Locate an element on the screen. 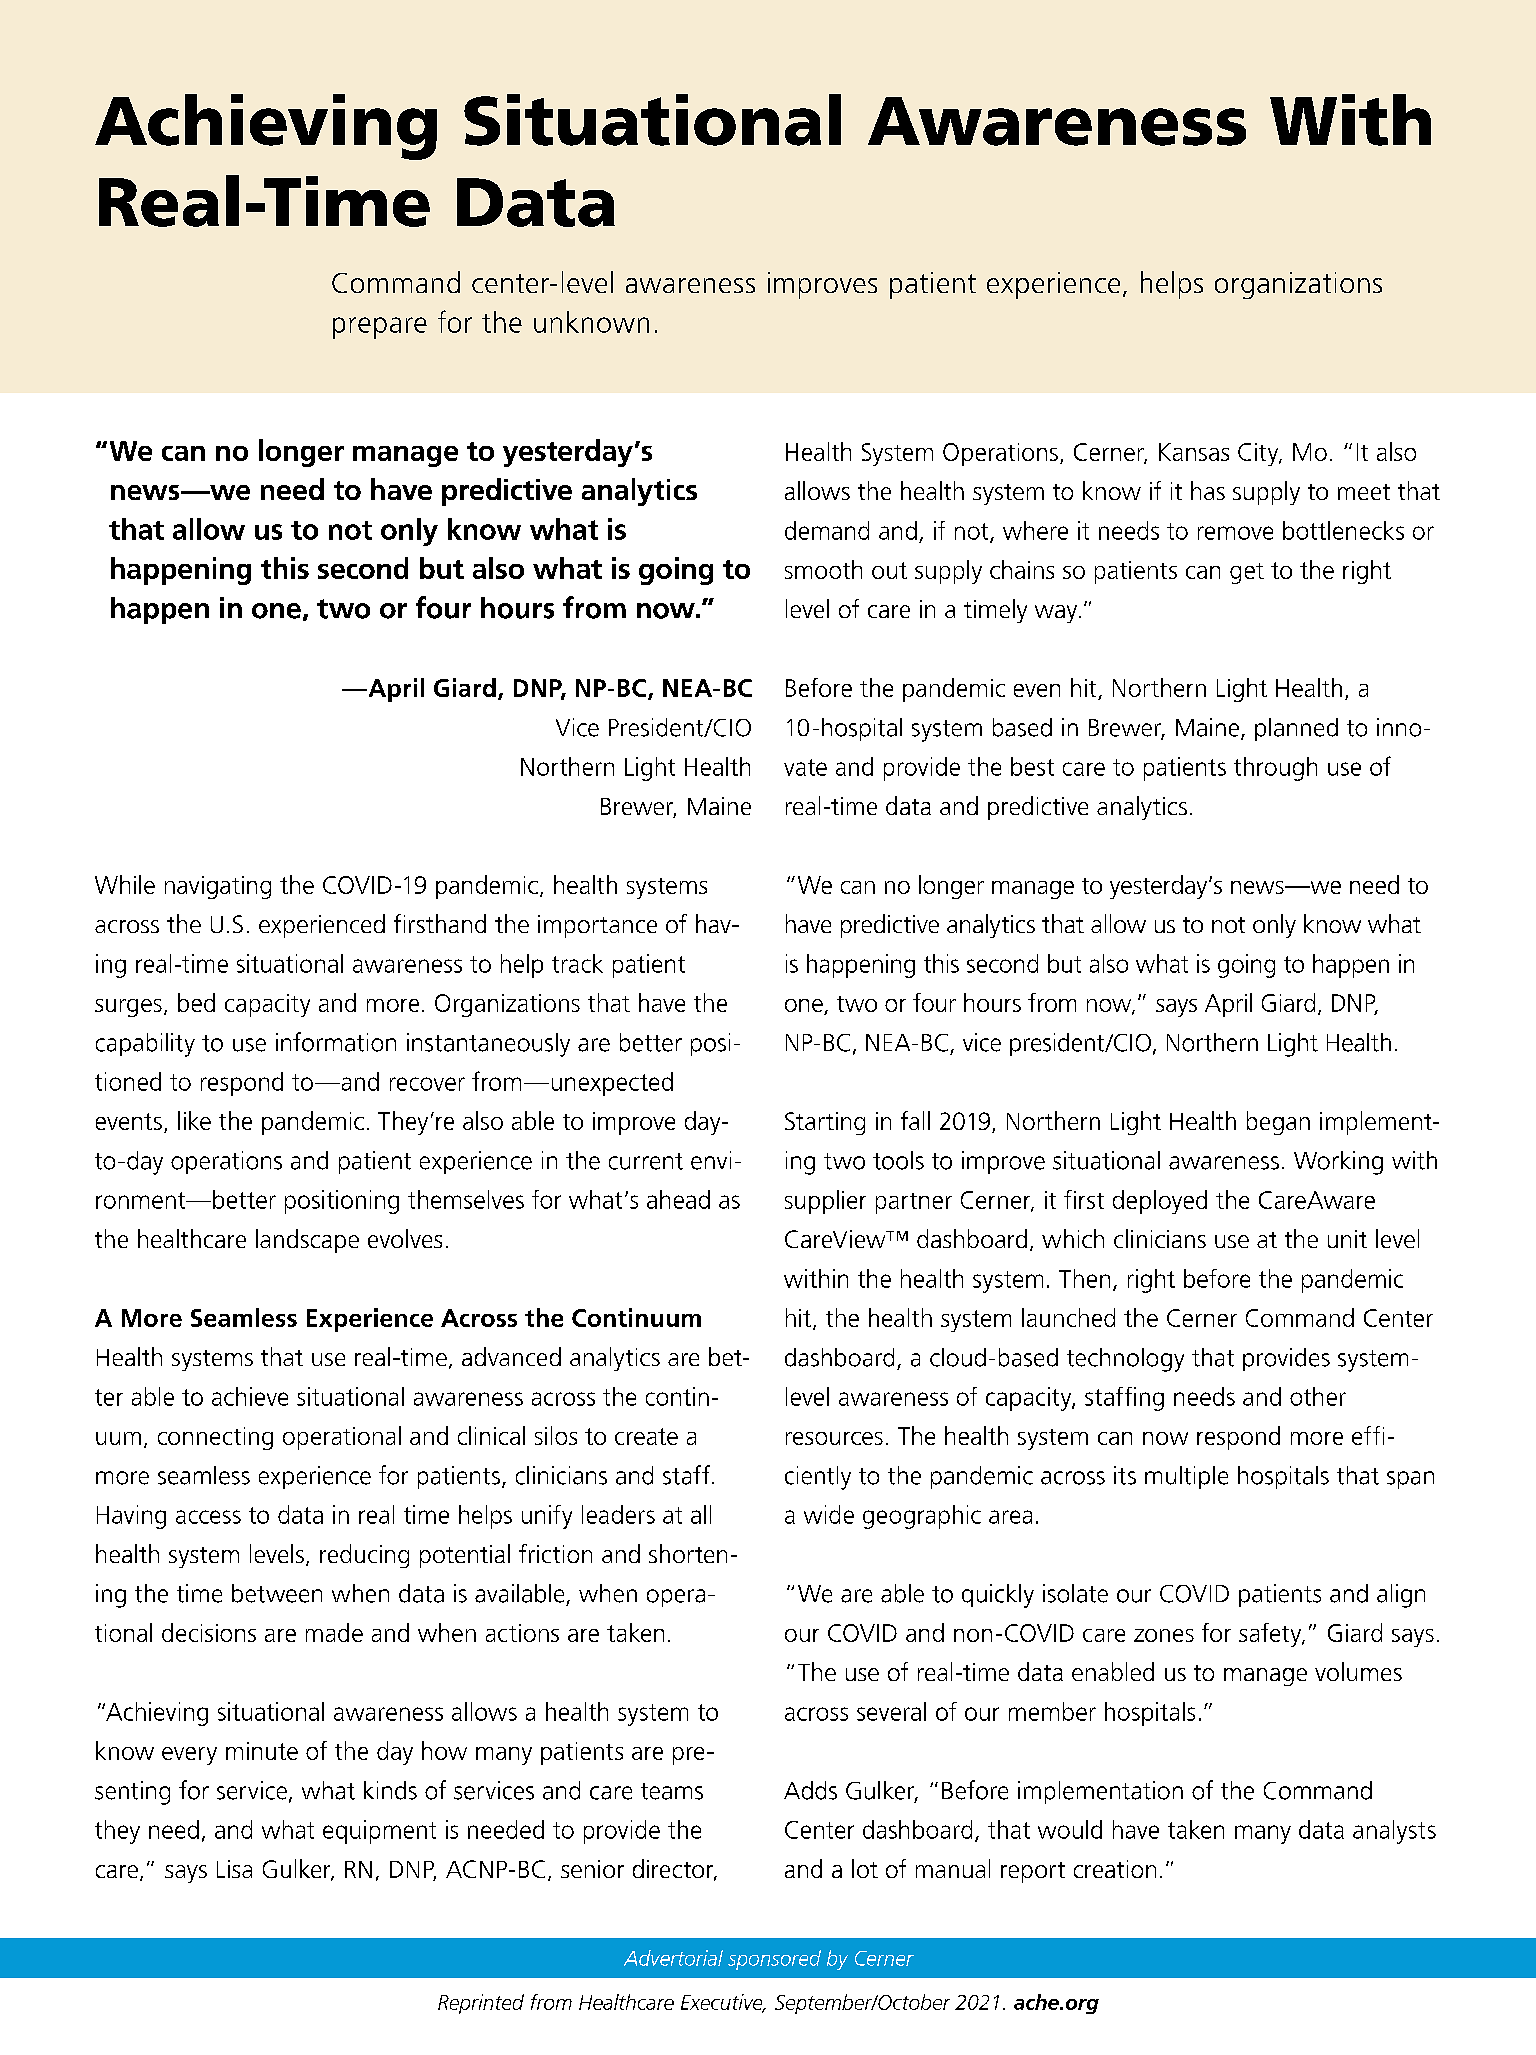 The image size is (1536, 2055). Kansas is located at coordinates (1194, 452).
